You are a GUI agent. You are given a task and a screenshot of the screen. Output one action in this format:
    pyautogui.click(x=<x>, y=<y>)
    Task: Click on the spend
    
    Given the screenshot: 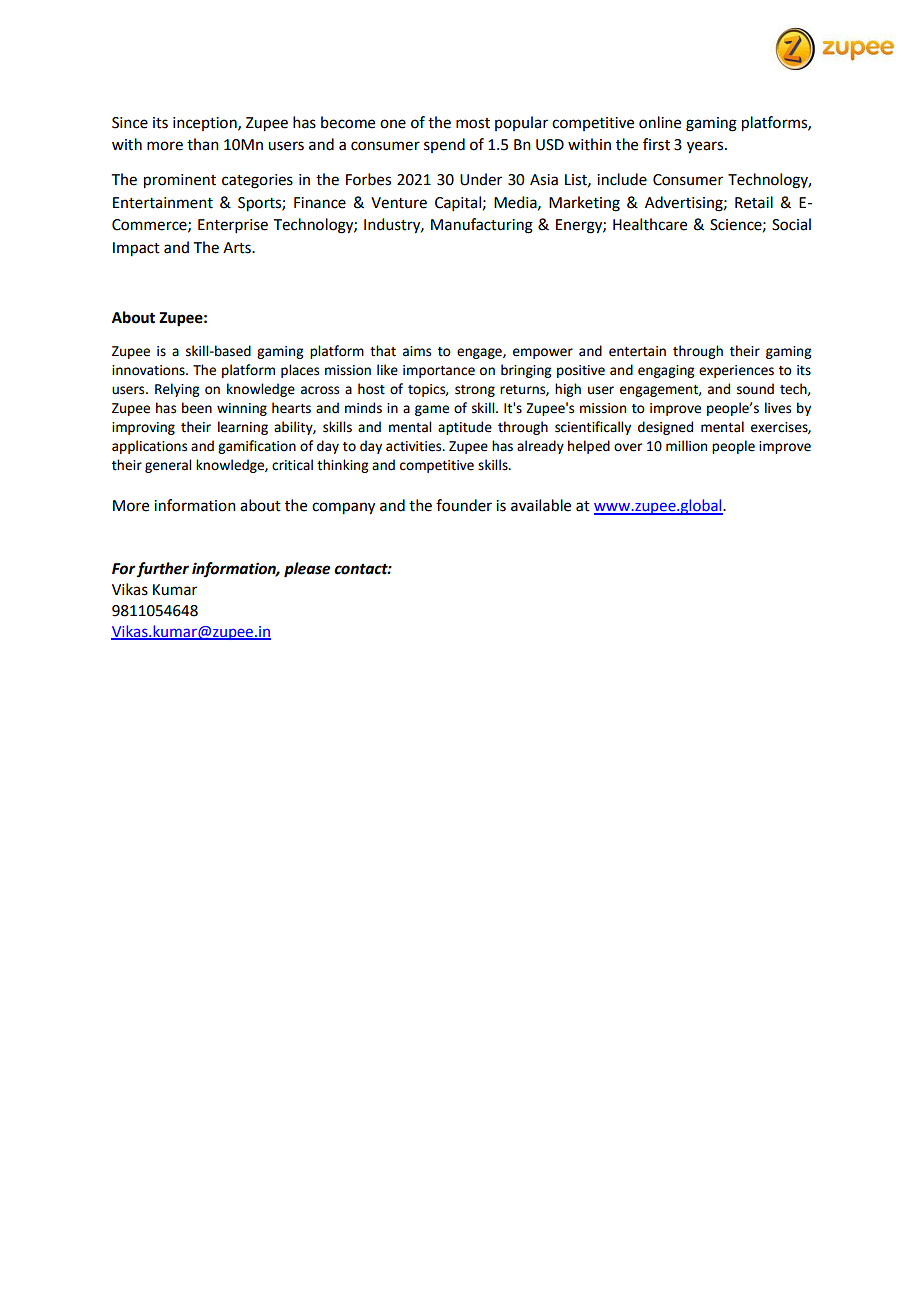 What is the action you would take?
    pyautogui.click(x=444, y=145)
